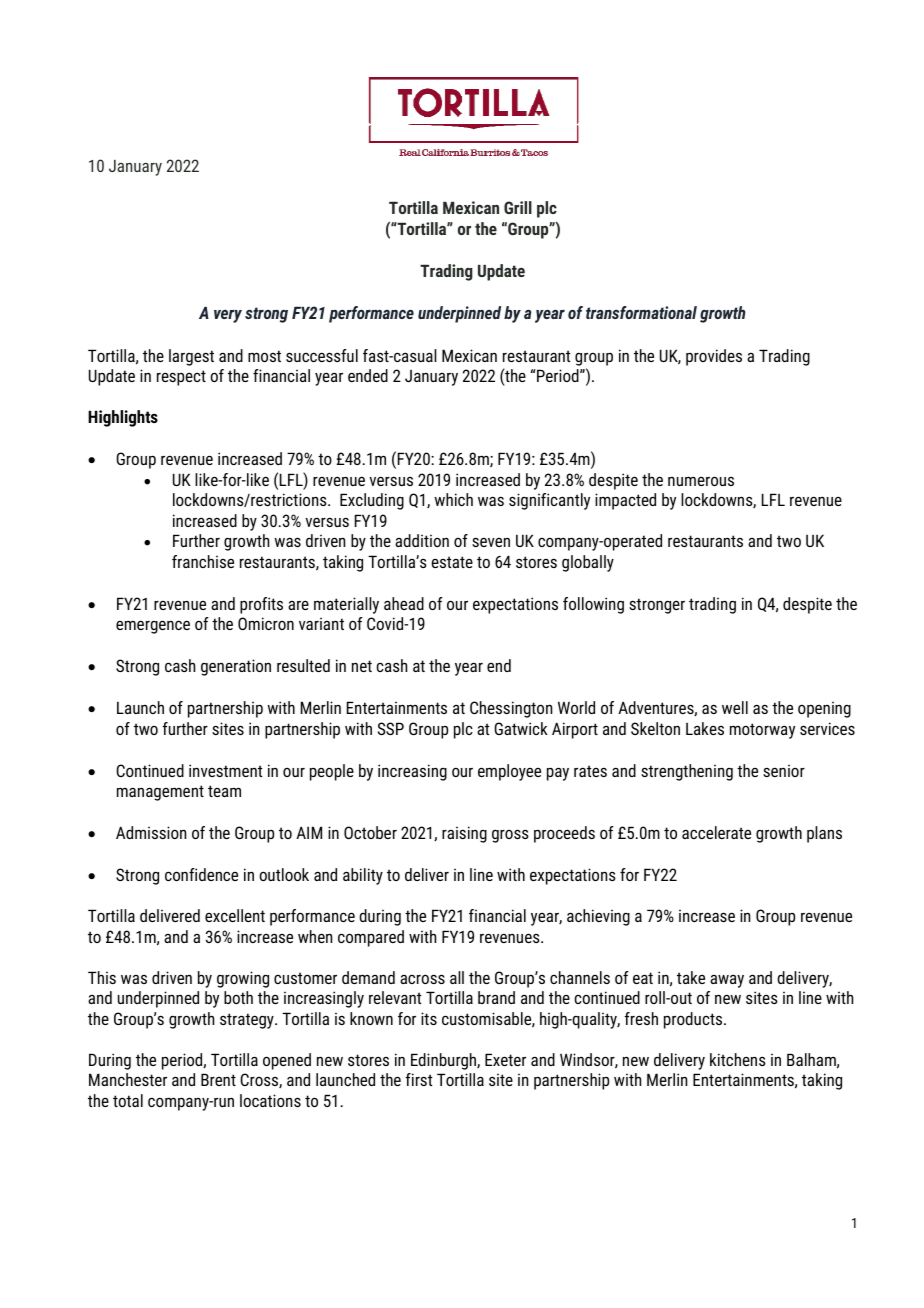  Describe the element at coordinates (509, 772) in the screenshot. I see `employee` at that location.
